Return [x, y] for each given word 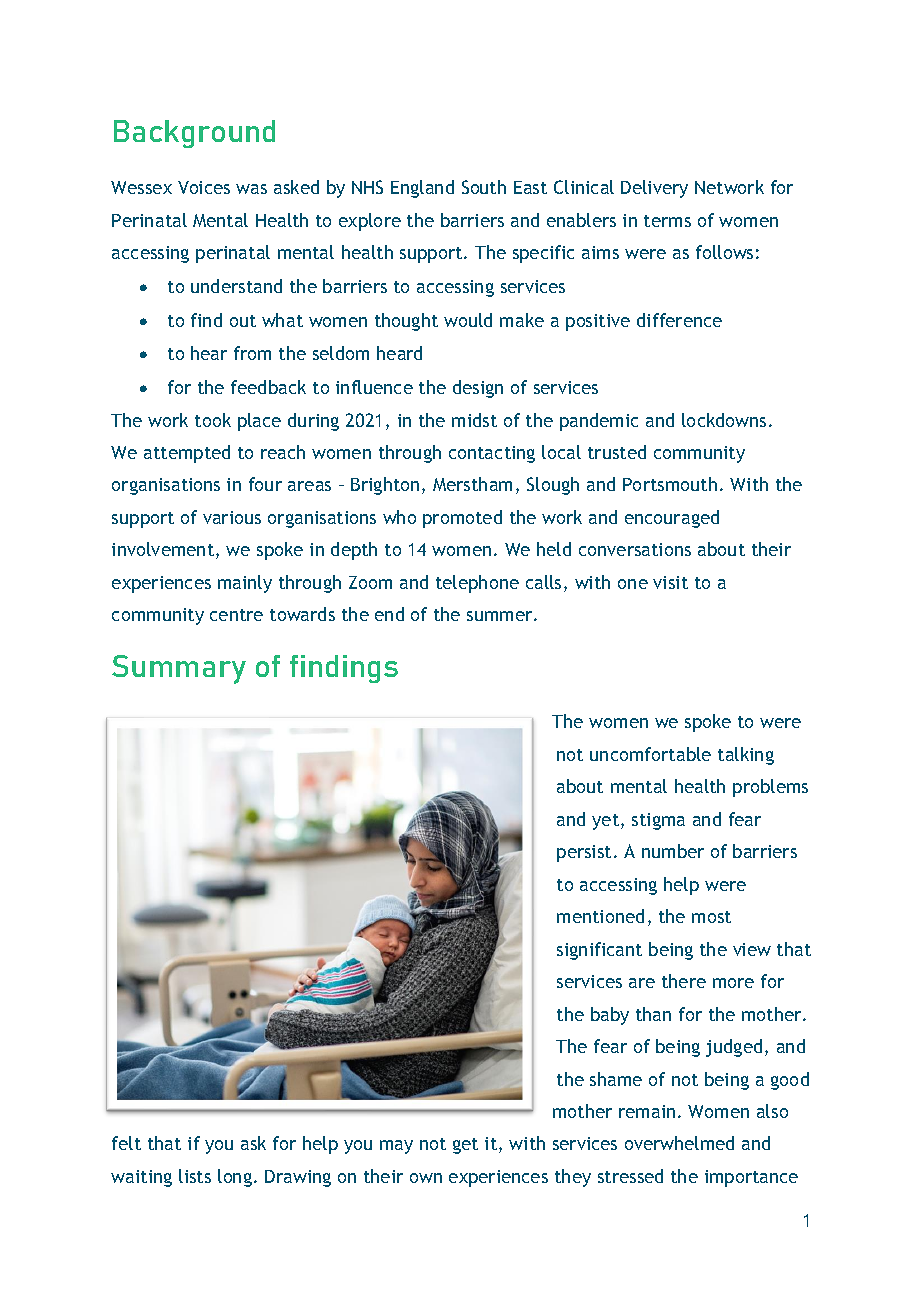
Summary [179, 669]
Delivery [654, 189]
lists [195, 1176]
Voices [204, 187]
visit [670, 582]
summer [501, 616]
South [484, 187]
